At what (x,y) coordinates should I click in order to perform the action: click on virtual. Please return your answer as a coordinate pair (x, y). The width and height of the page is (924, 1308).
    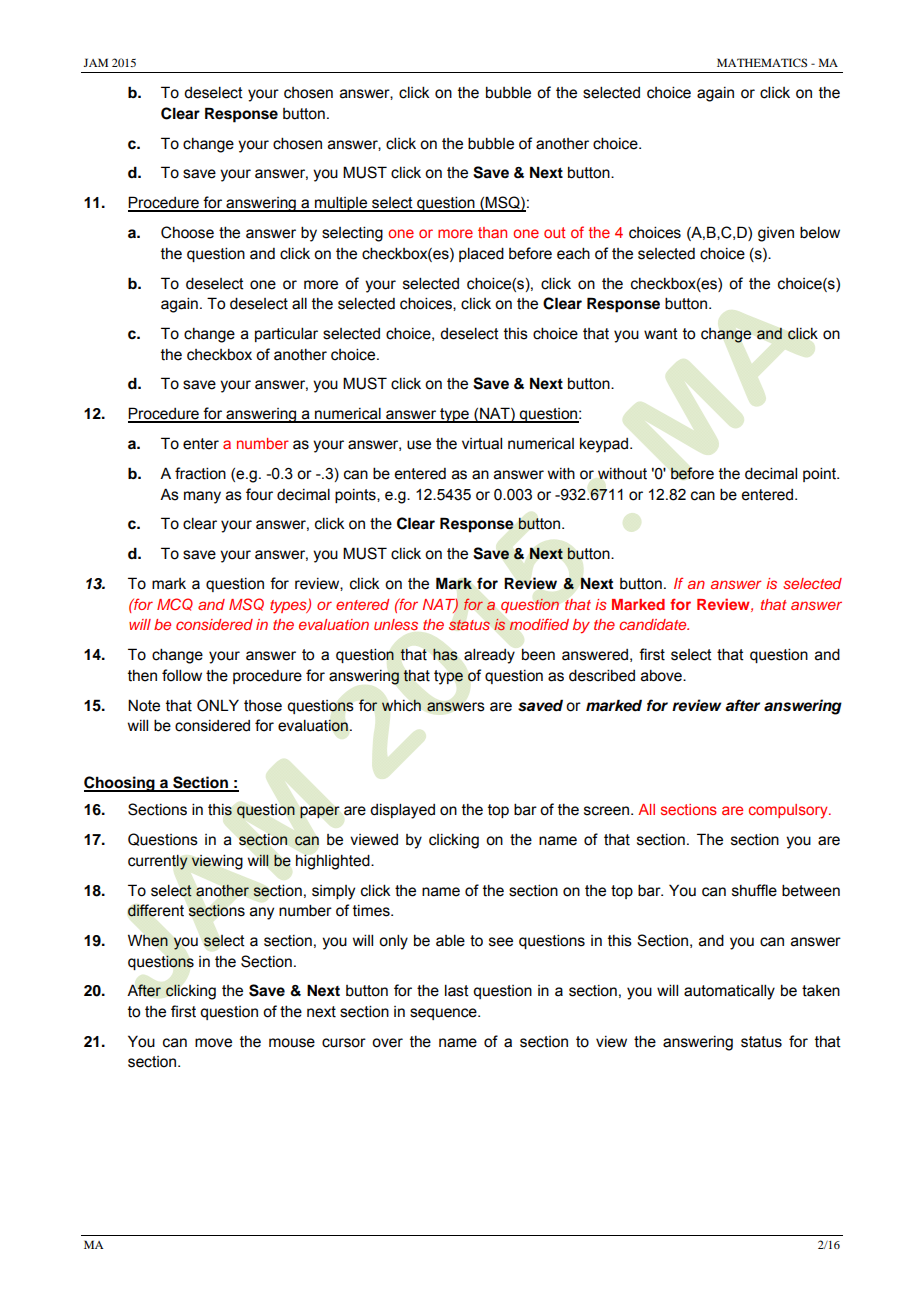
    Looking at the image, I should click on (482, 443).
